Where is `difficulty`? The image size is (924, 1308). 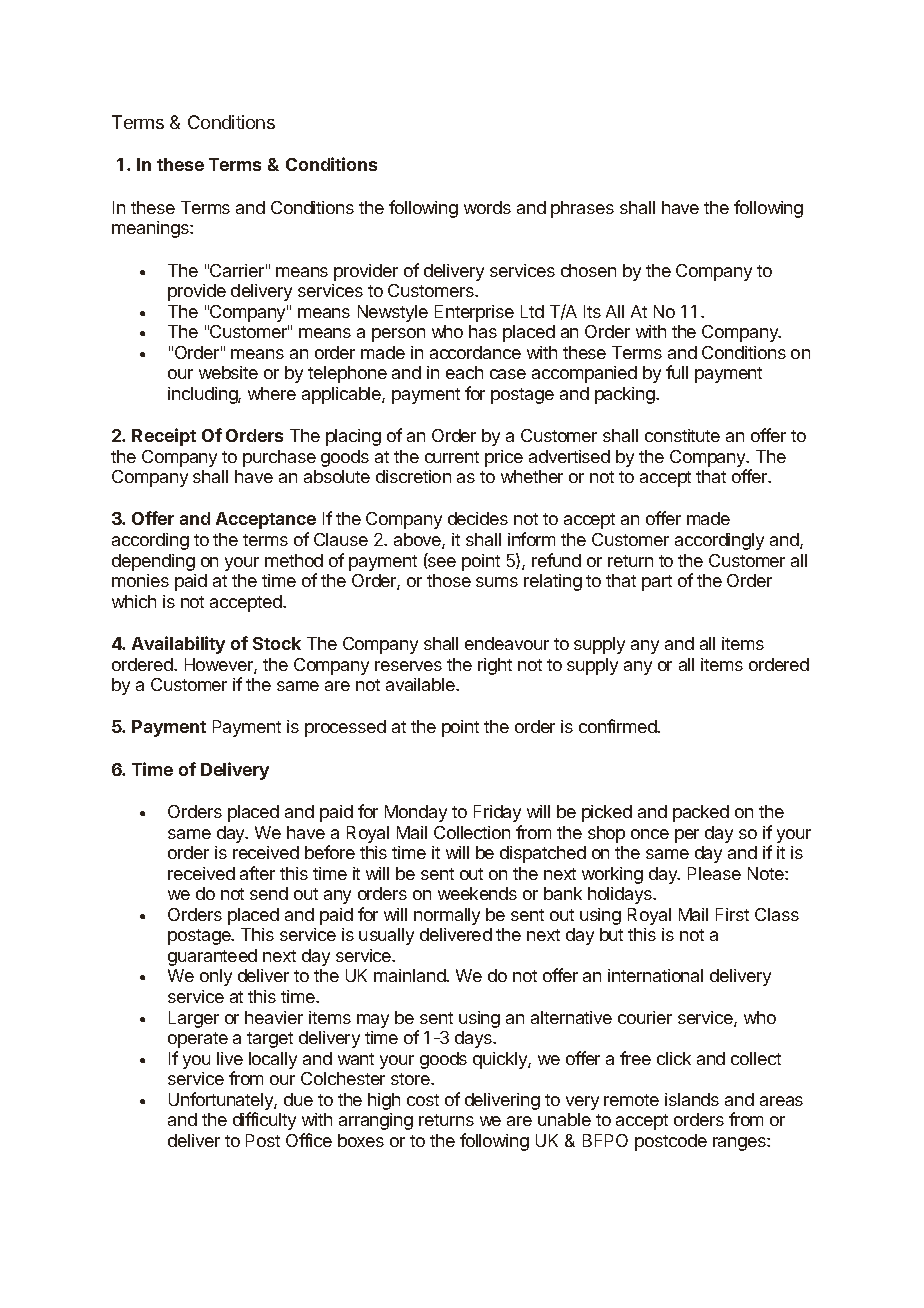 difficulty is located at coordinates (264, 1121).
